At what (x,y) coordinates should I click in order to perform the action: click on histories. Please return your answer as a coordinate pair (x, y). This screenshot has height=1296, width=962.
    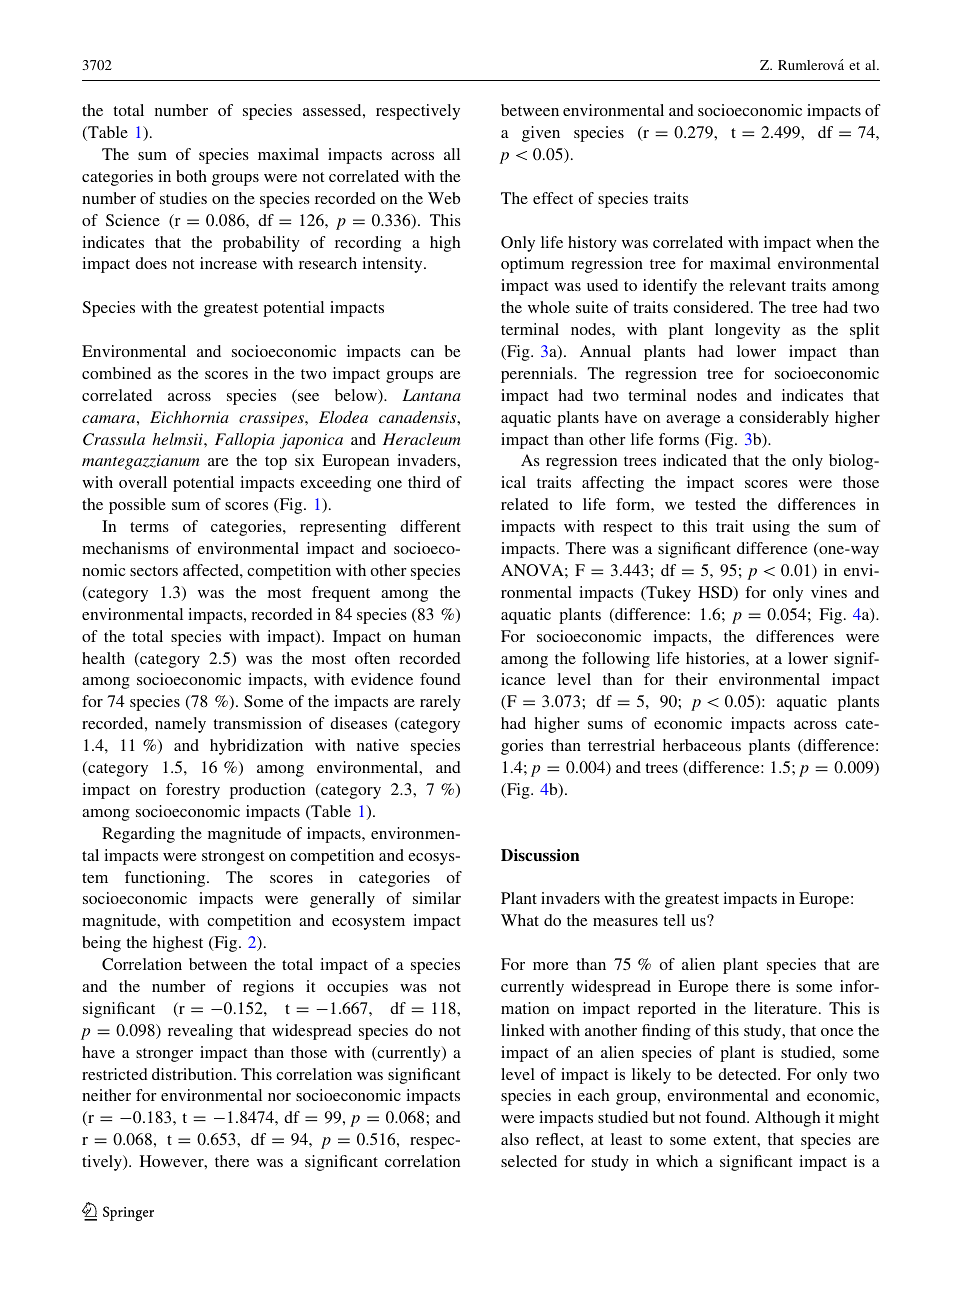
    Looking at the image, I should click on (716, 658).
